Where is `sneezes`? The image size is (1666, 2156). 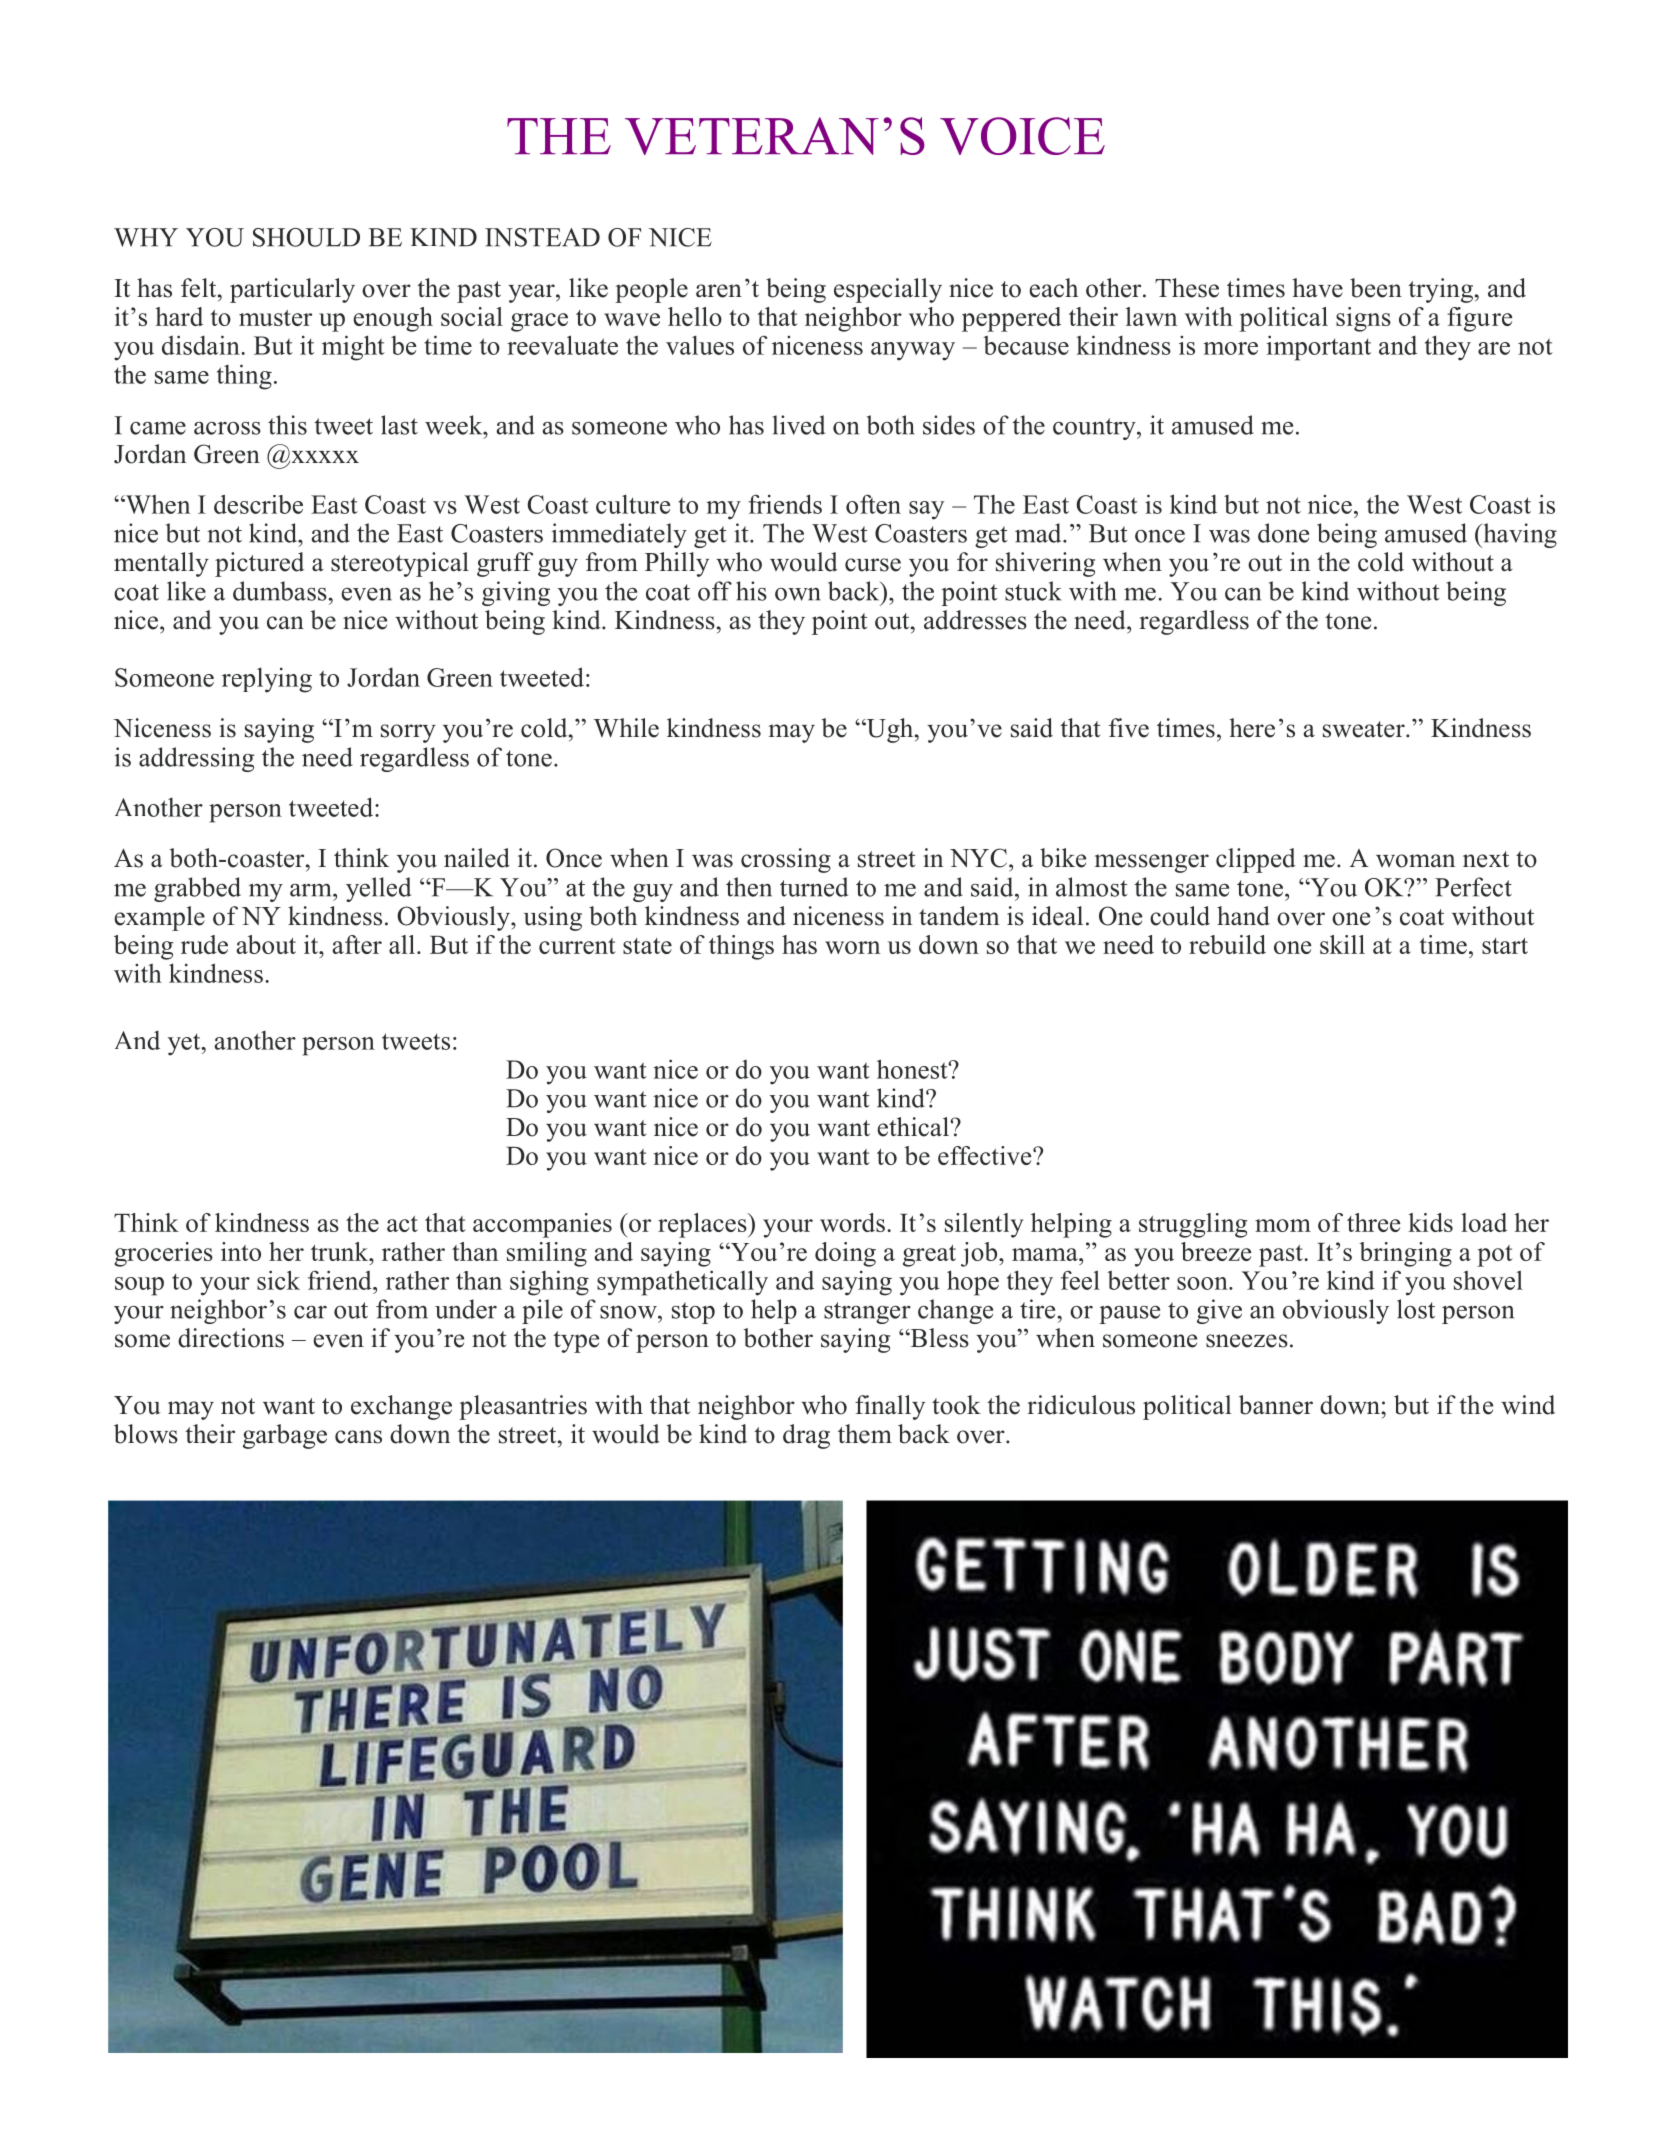 sneezes is located at coordinates (1247, 1341).
